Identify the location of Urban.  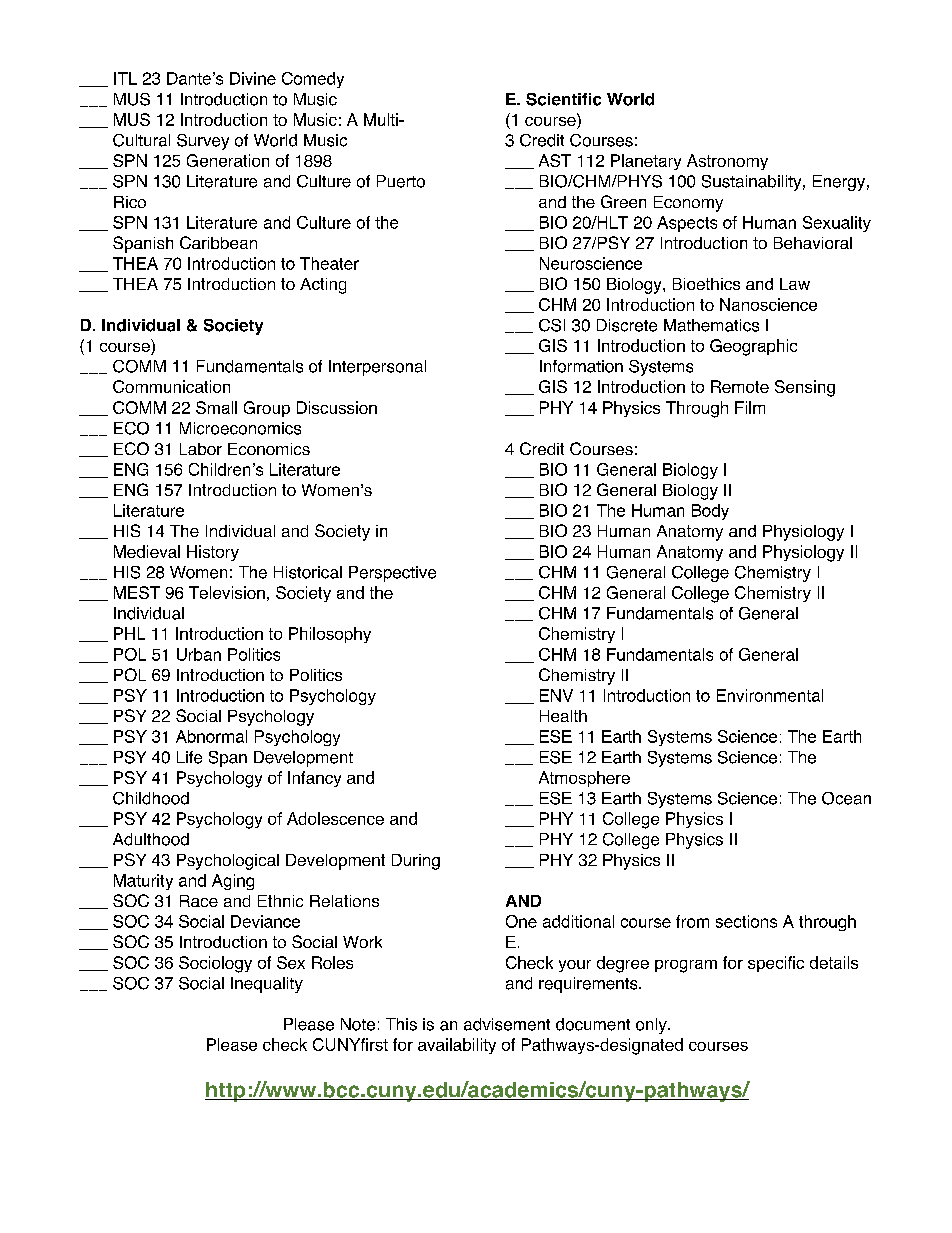
(199, 654).
